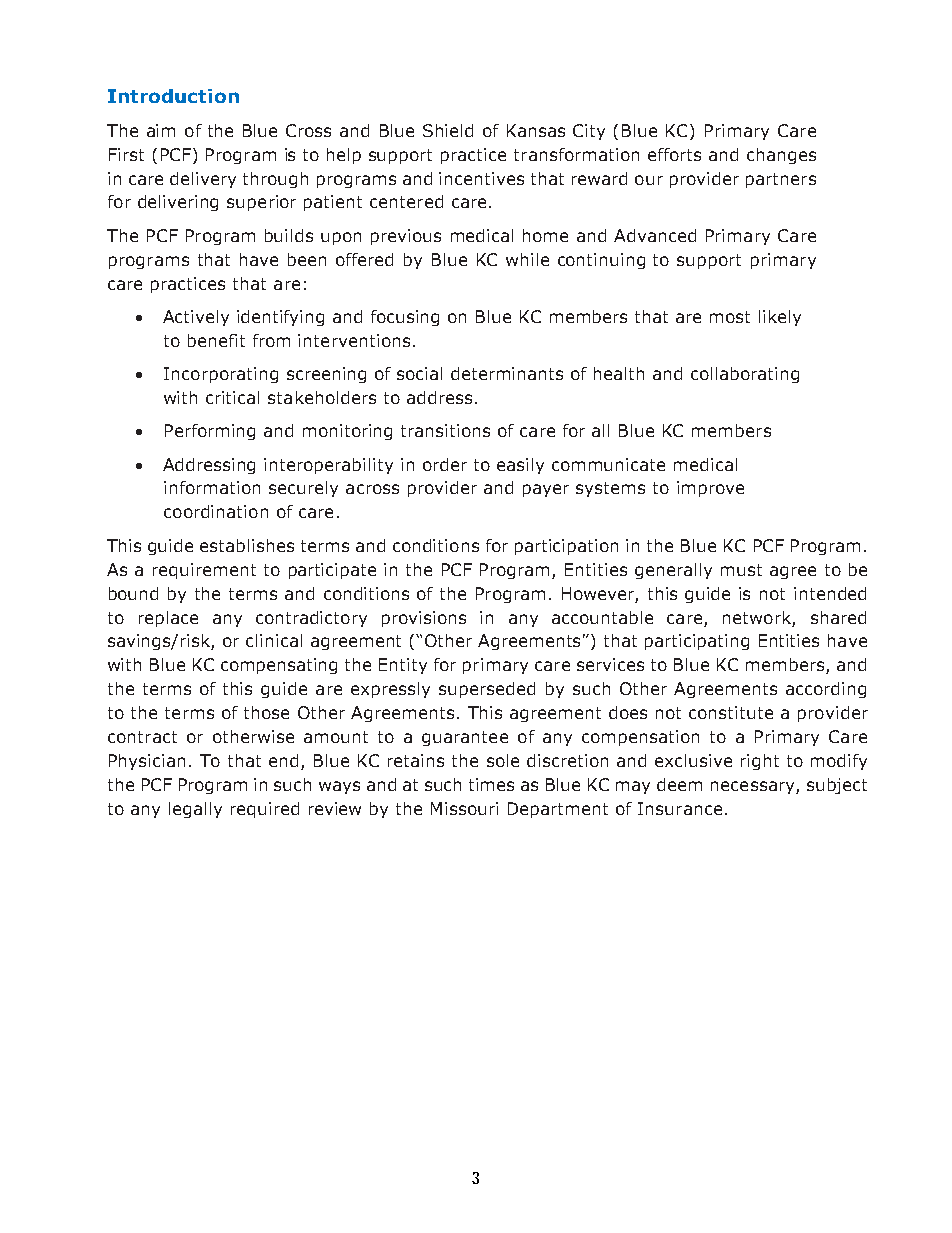 This image has height=1233, width=952. Describe the element at coordinates (161, 130) in the image. I see `aim` at that location.
